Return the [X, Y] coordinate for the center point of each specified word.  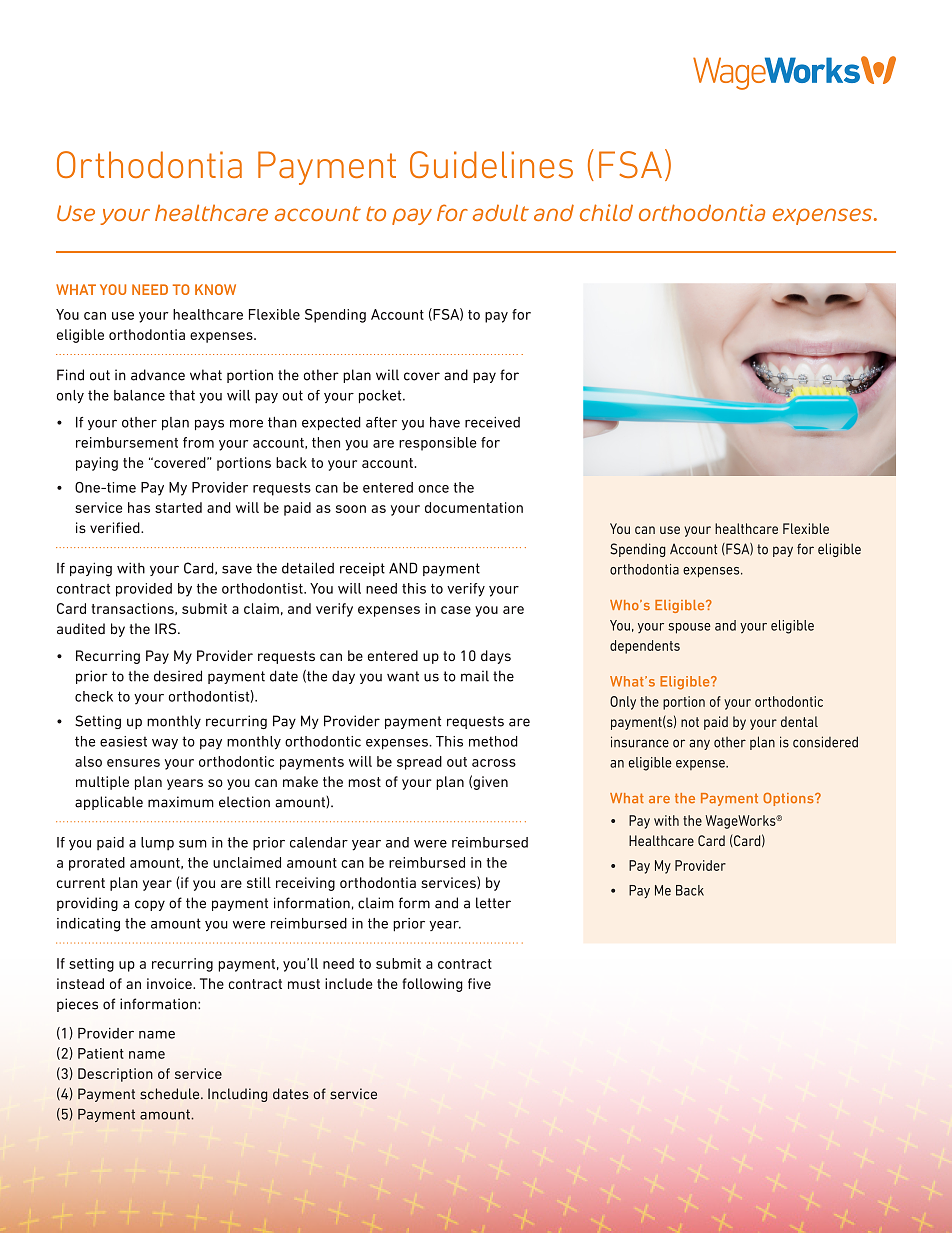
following [432, 985]
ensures [133, 763]
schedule [171, 1094]
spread [419, 763]
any [699, 744]
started [178, 507]
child [606, 212]
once [433, 489]
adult [501, 212]
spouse [689, 628]
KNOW [215, 289]
